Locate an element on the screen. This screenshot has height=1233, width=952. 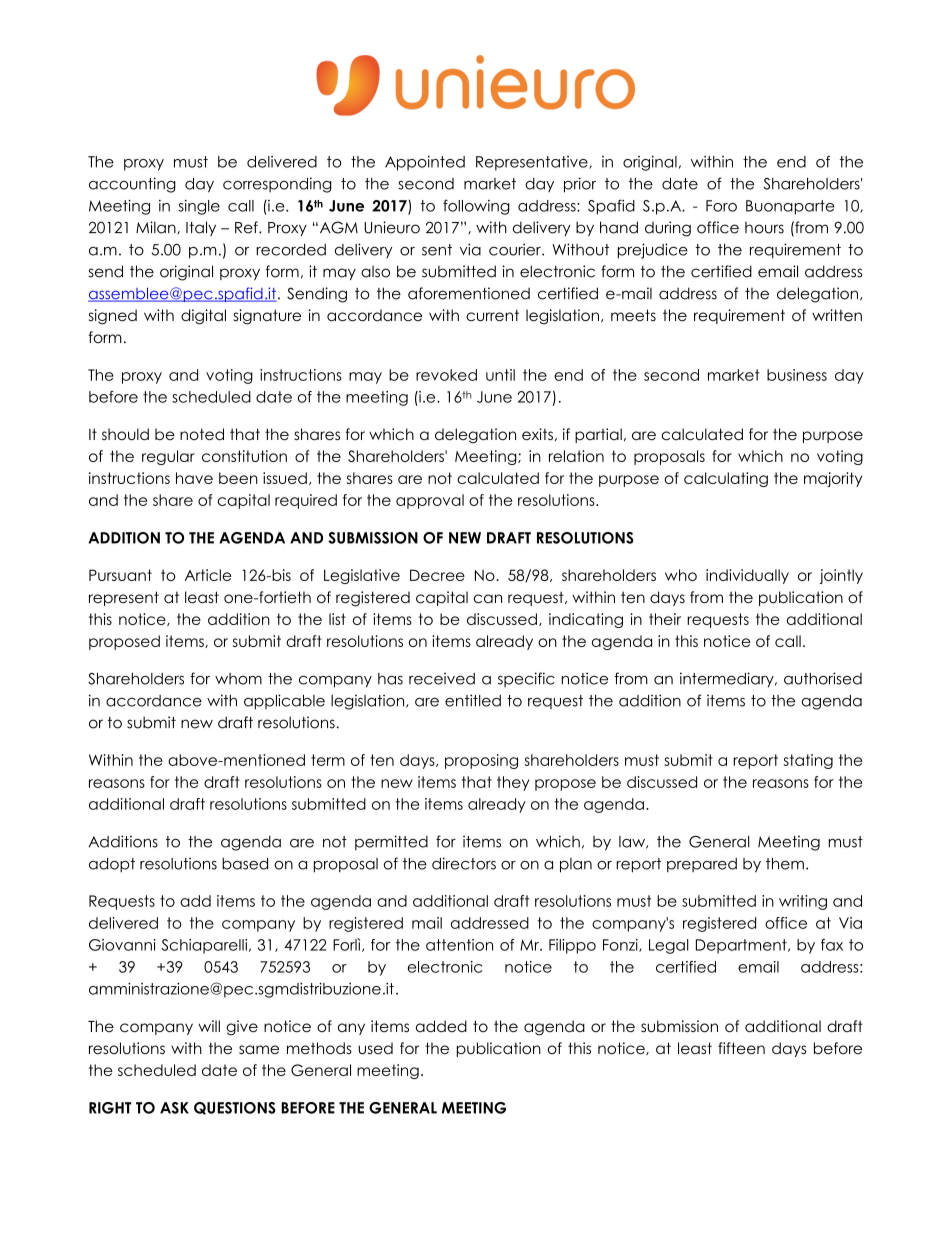
based is located at coordinates (245, 864).
